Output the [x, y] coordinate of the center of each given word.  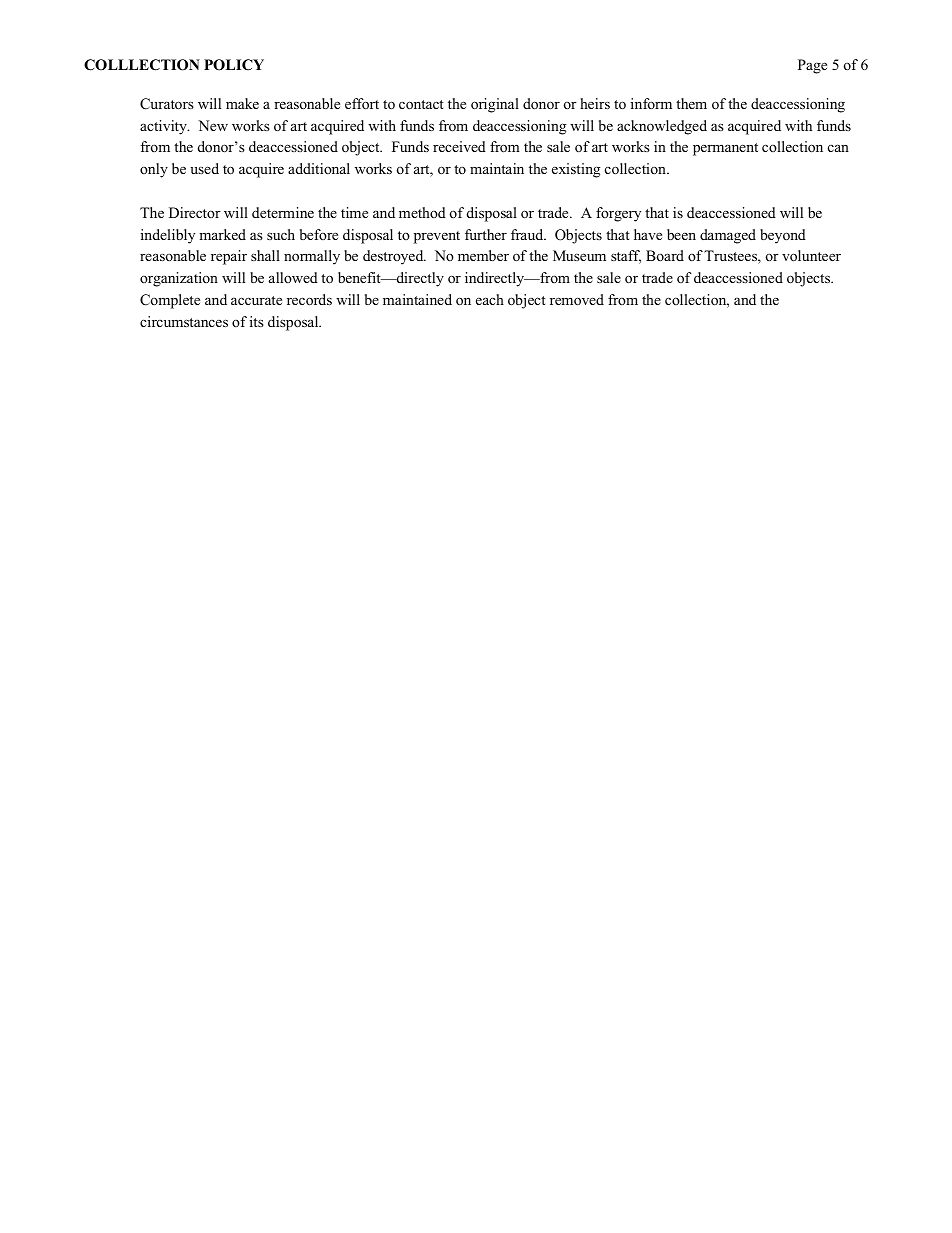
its [257, 321]
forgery [618, 214]
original [495, 105]
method [422, 212]
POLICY [234, 65]
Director [195, 212]
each [490, 299]
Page [812, 66]
